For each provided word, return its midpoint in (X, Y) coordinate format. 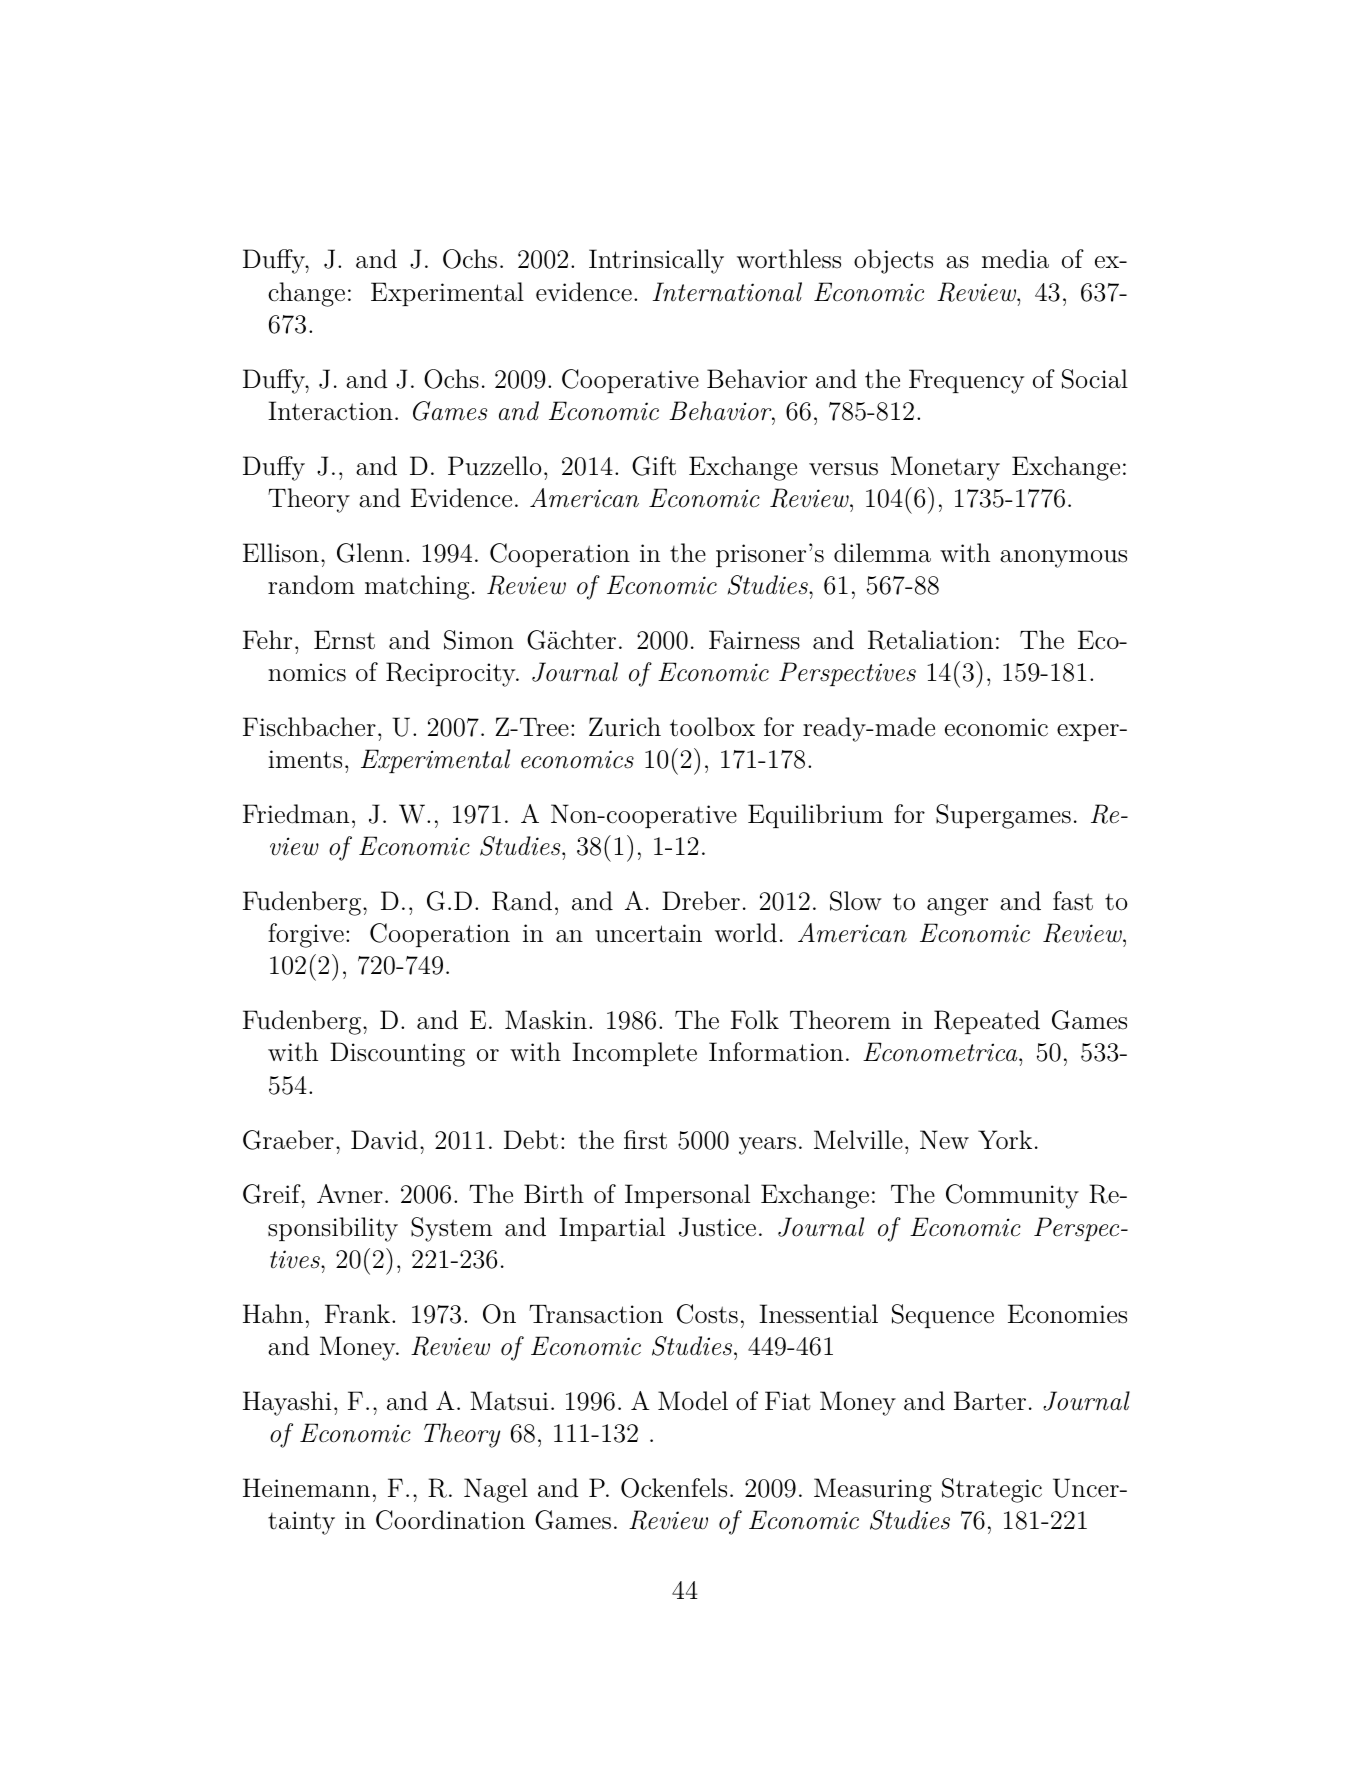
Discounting (397, 1054)
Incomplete (634, 1054)
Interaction (330, 411)
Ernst (344, 640)
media (1015, 259)
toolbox (712, 727)
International (727, 292)
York (1005, 1139)
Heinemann (306, 1488)
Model (693, 1401)
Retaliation (930, 640)
